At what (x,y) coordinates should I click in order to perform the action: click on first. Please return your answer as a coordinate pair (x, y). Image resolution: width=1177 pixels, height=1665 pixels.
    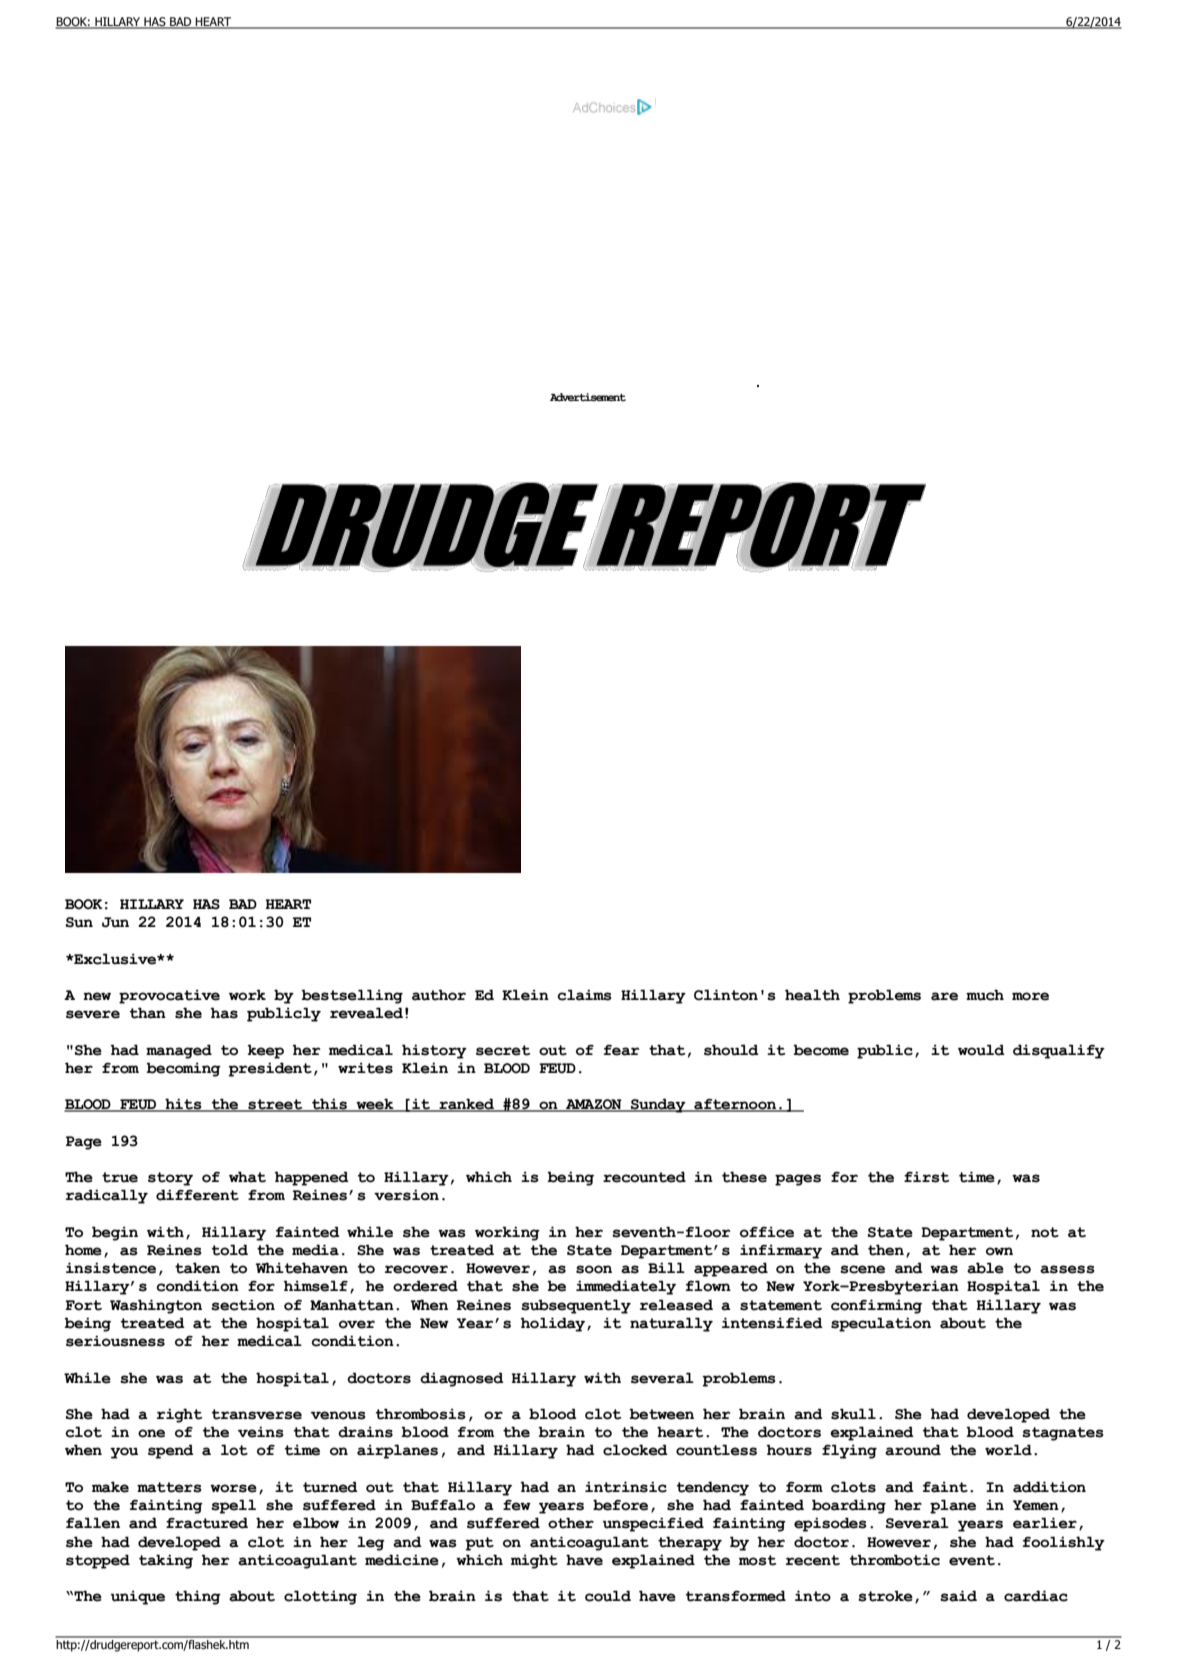
    Looking at the image, I should click on (927, 1177).
